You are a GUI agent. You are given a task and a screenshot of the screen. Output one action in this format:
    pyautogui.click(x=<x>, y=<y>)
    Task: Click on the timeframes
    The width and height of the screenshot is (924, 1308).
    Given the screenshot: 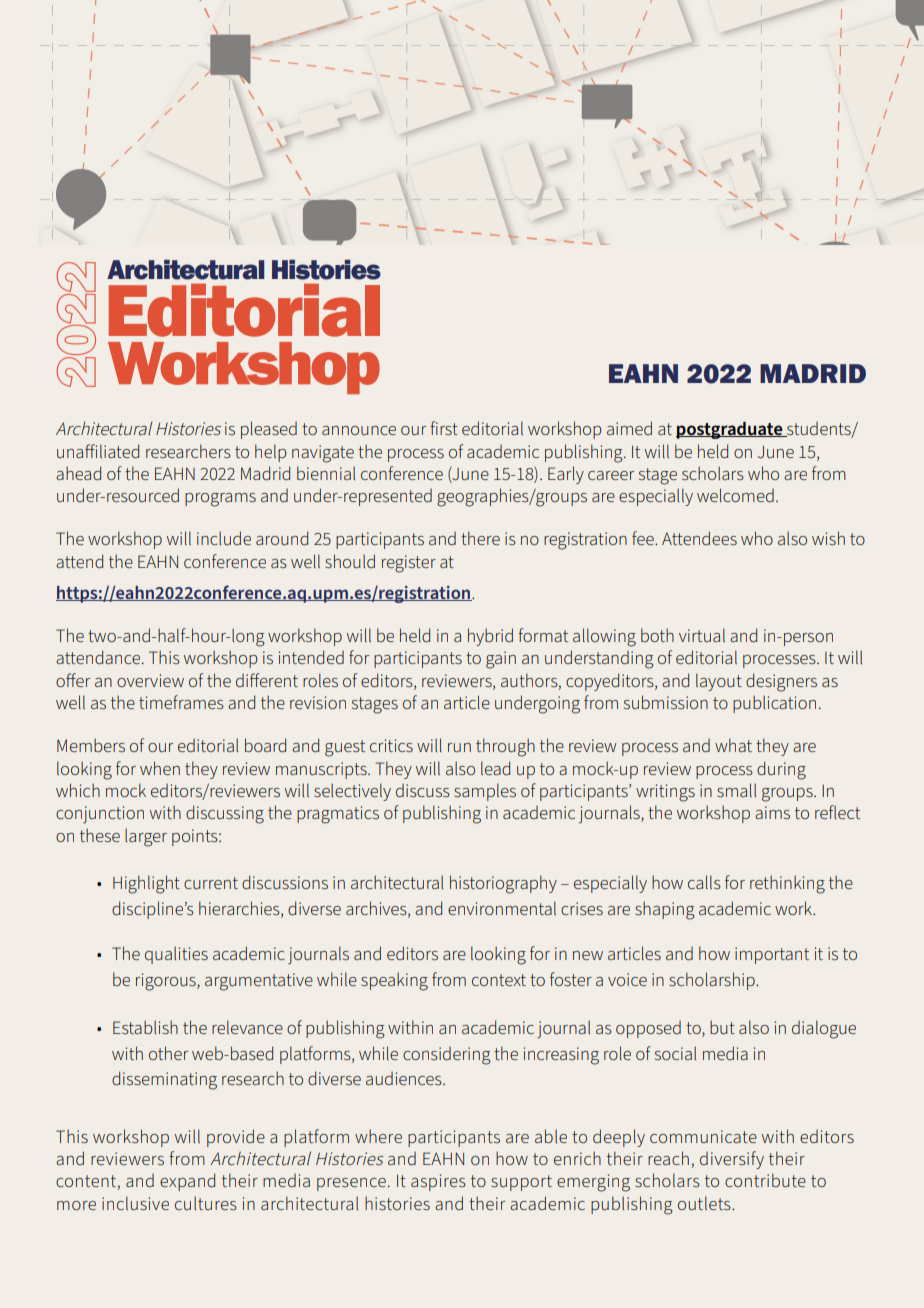 What is the action you would take?
    pyautogui.click(x=181, y=702)
